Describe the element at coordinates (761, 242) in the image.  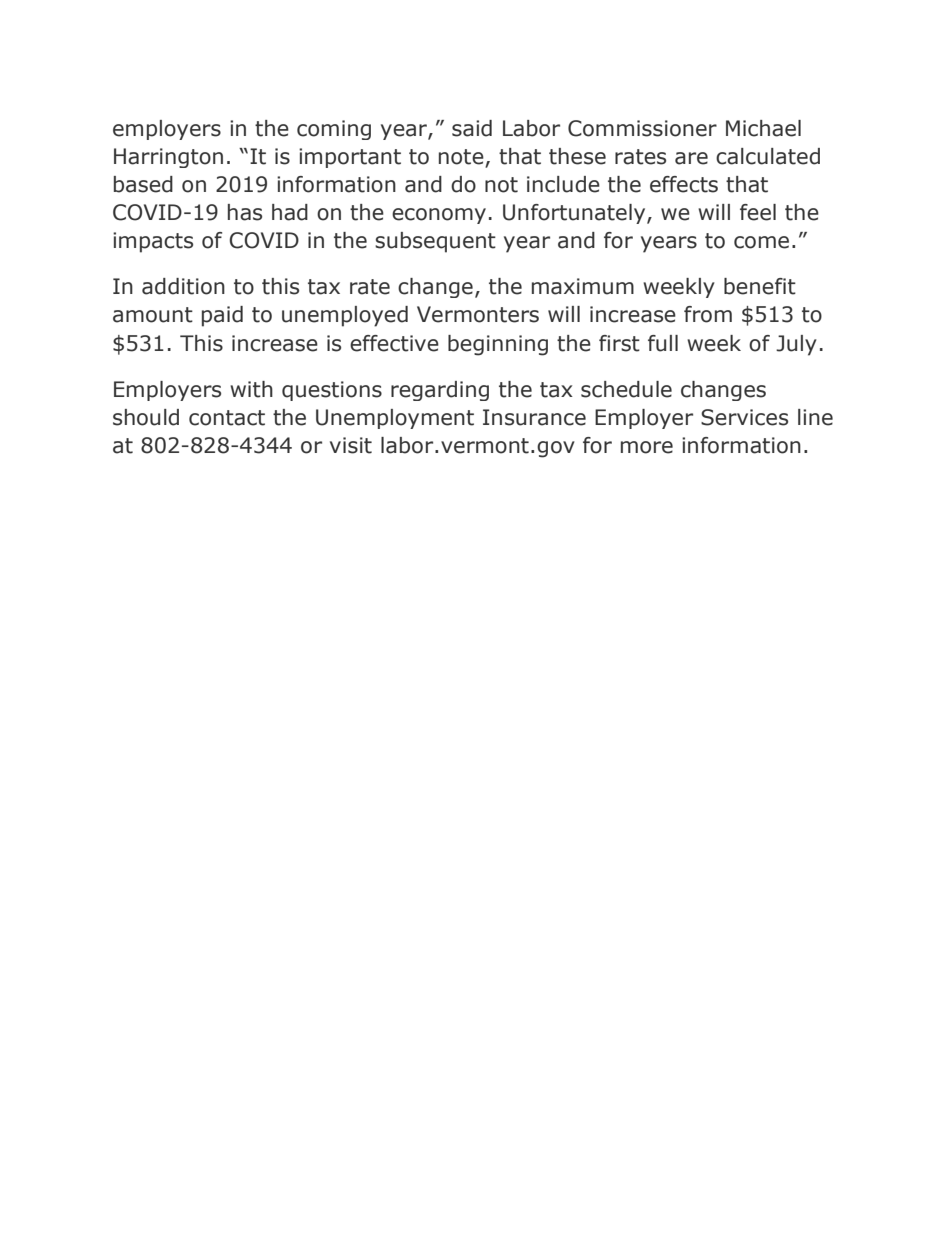
I see `come` at that location.
